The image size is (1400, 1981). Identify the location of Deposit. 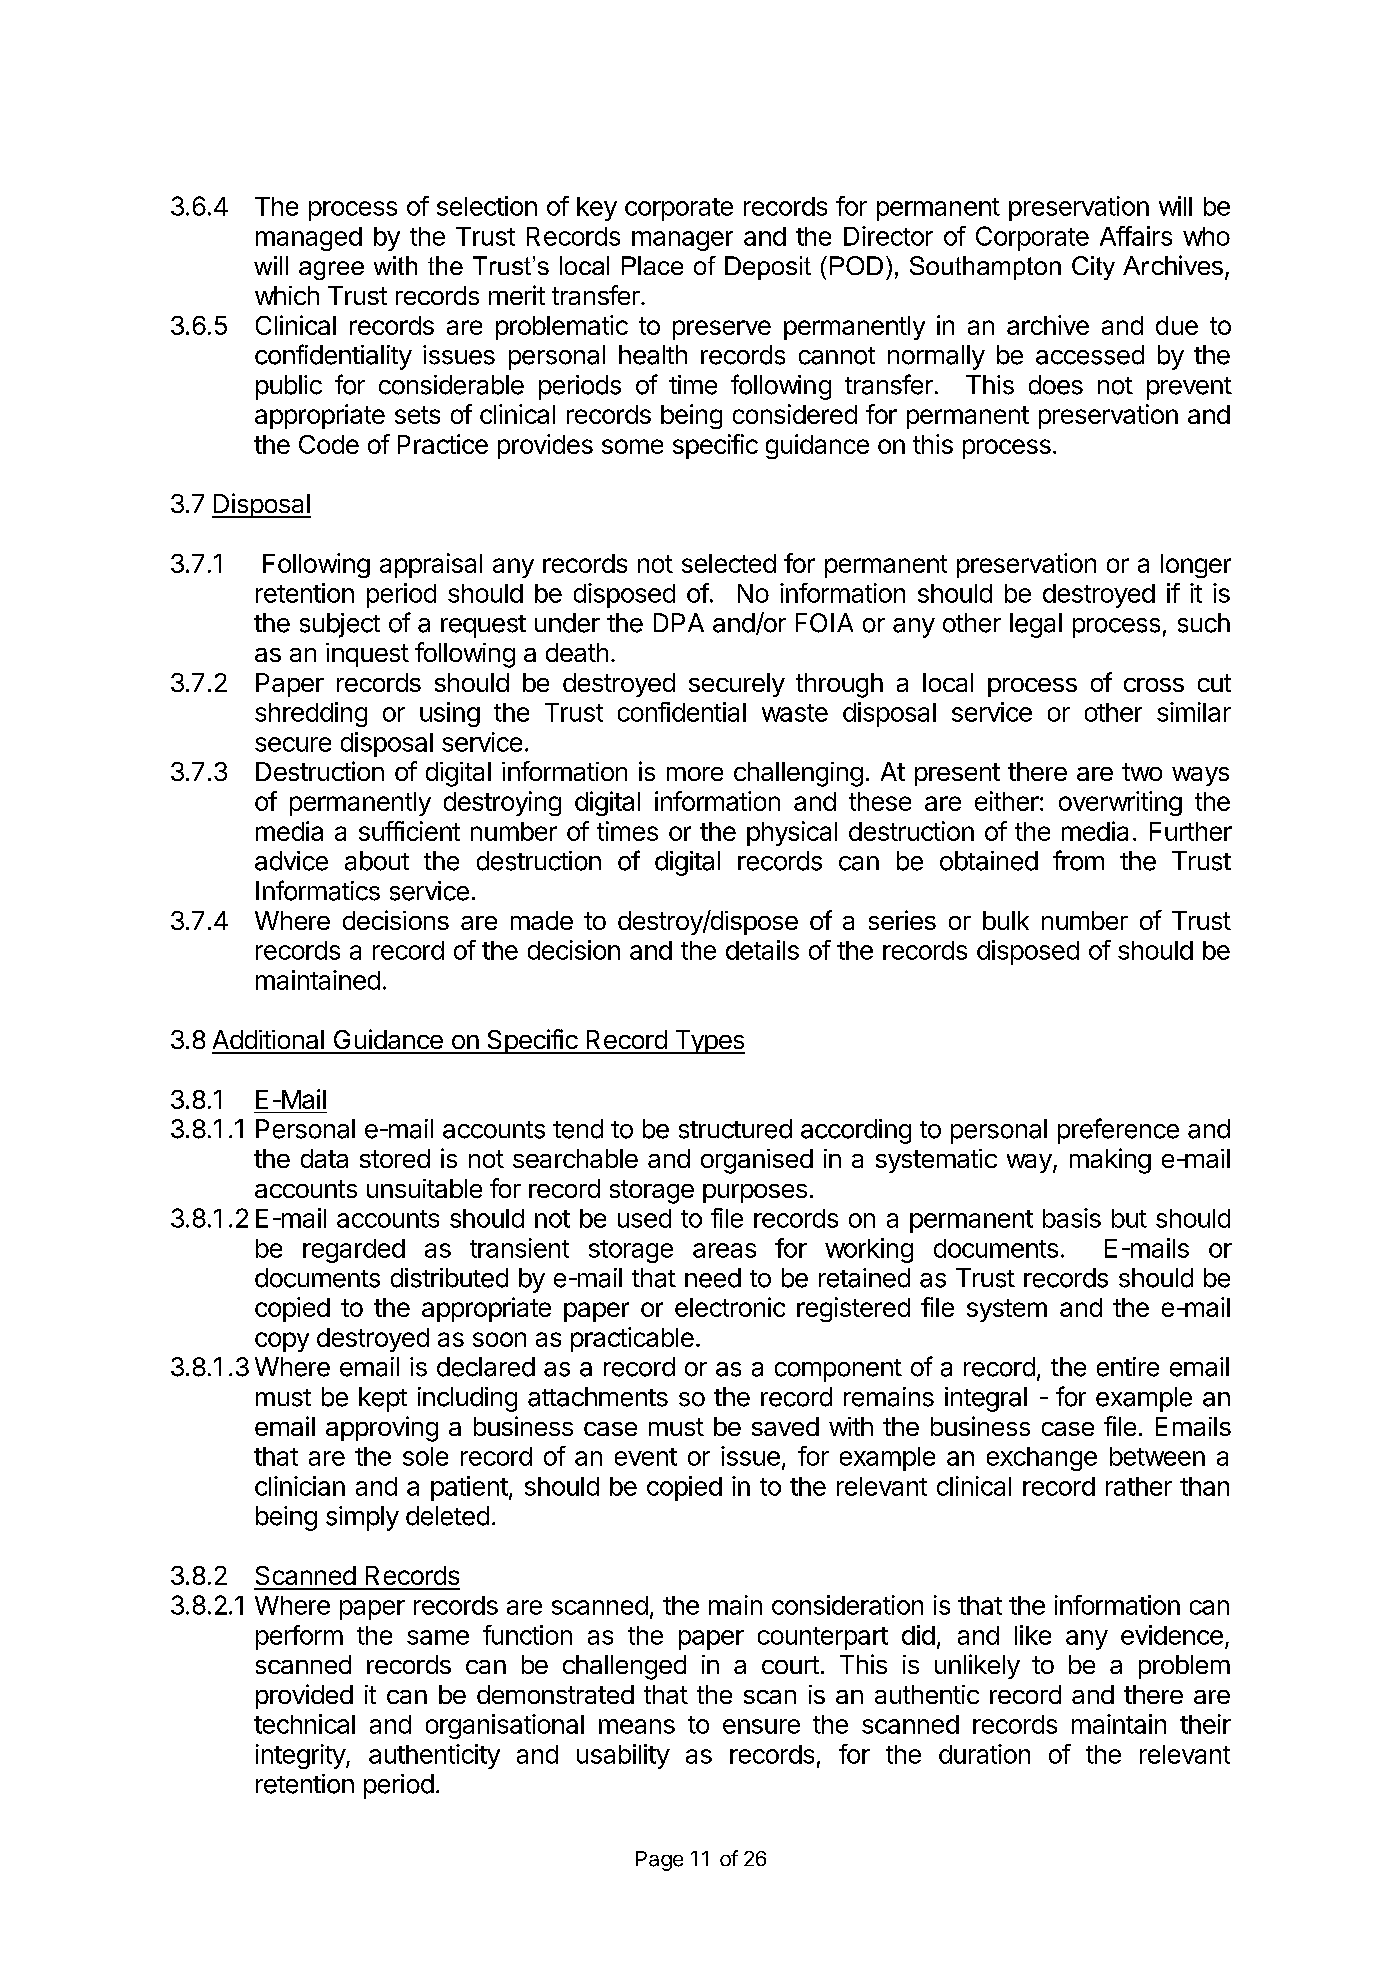
(768, 268).
